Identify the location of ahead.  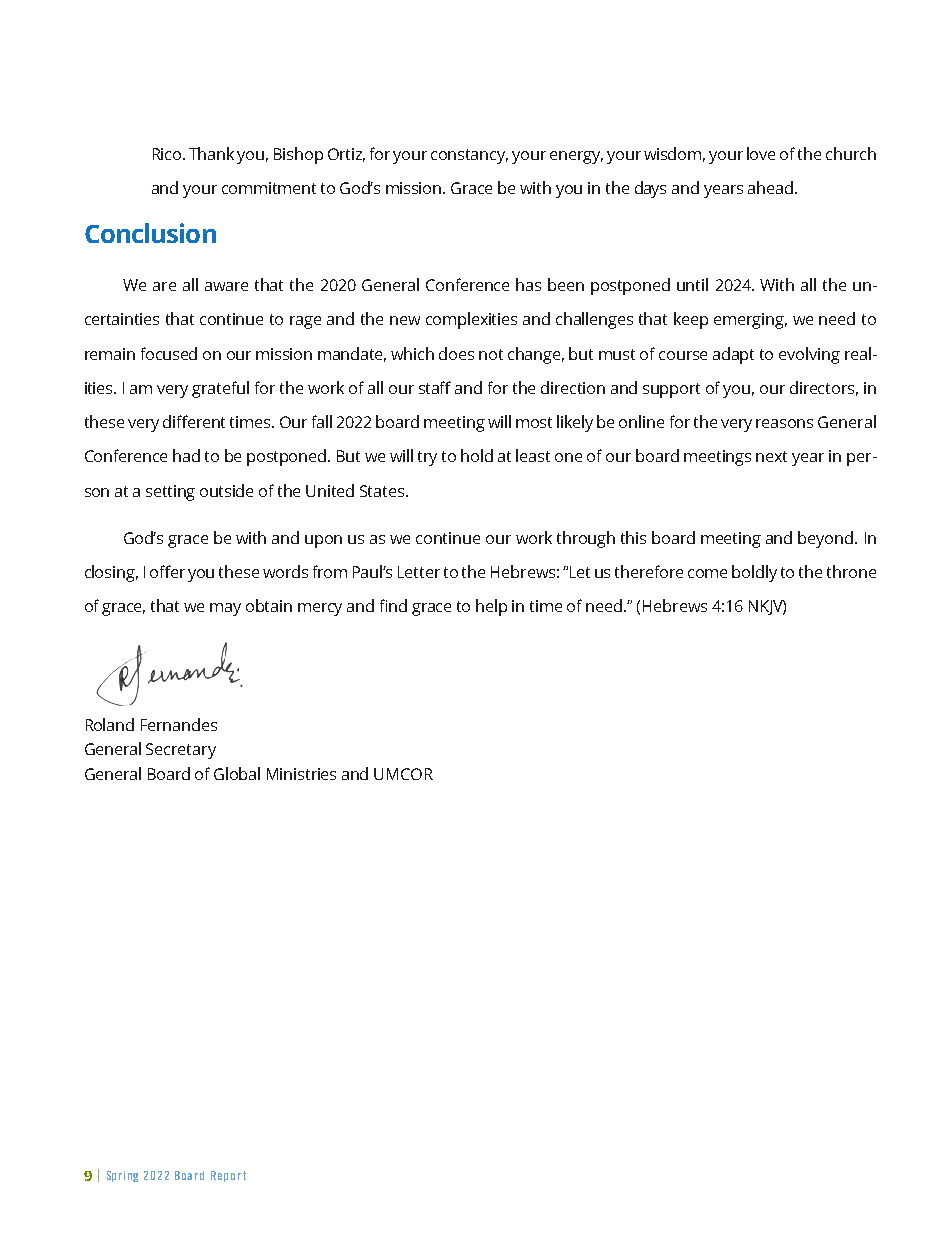
(772, 187).
